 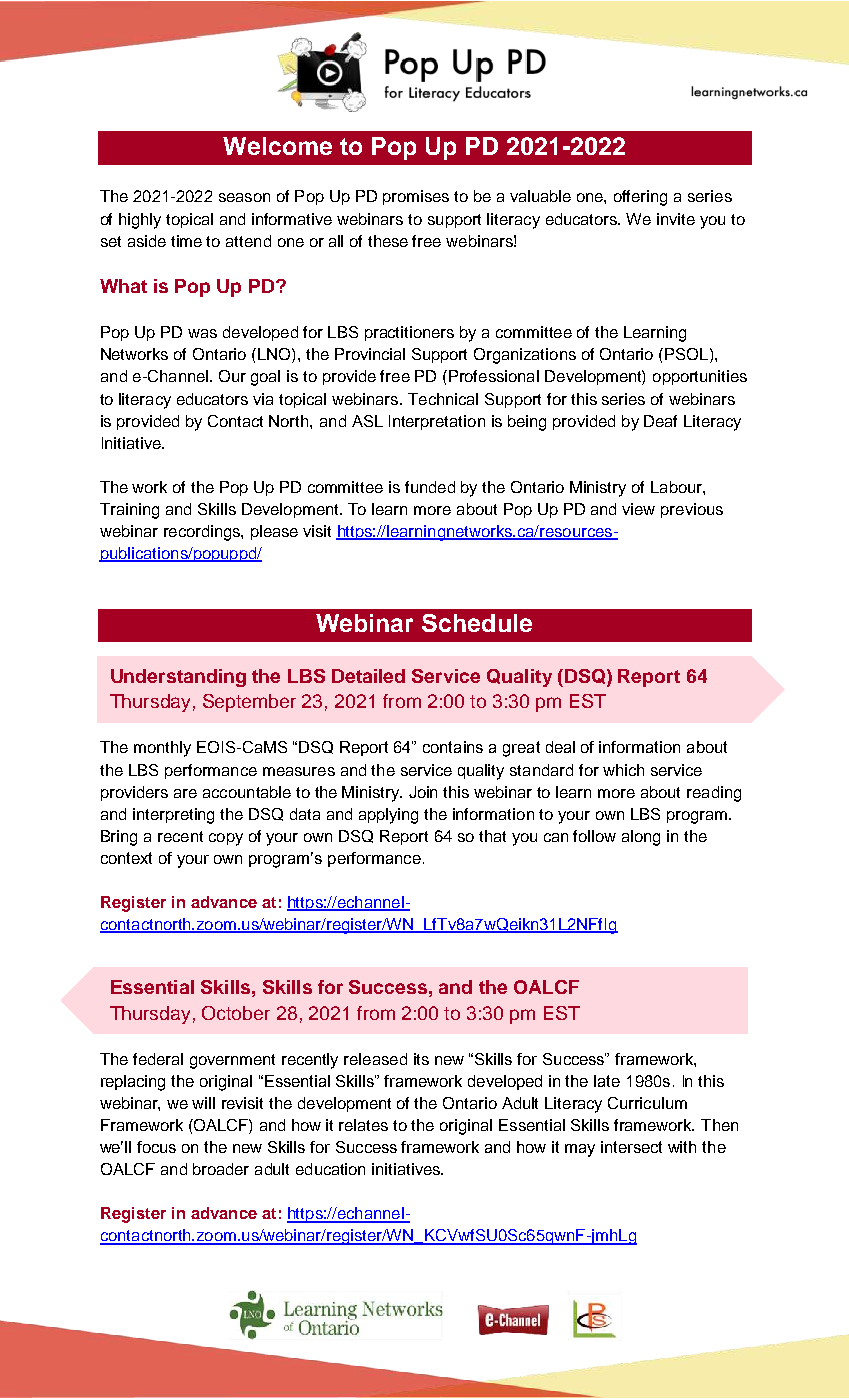 What do you see at coordinates (638, 509) in the image?
I see `view` at bounding box center [638, 509].
